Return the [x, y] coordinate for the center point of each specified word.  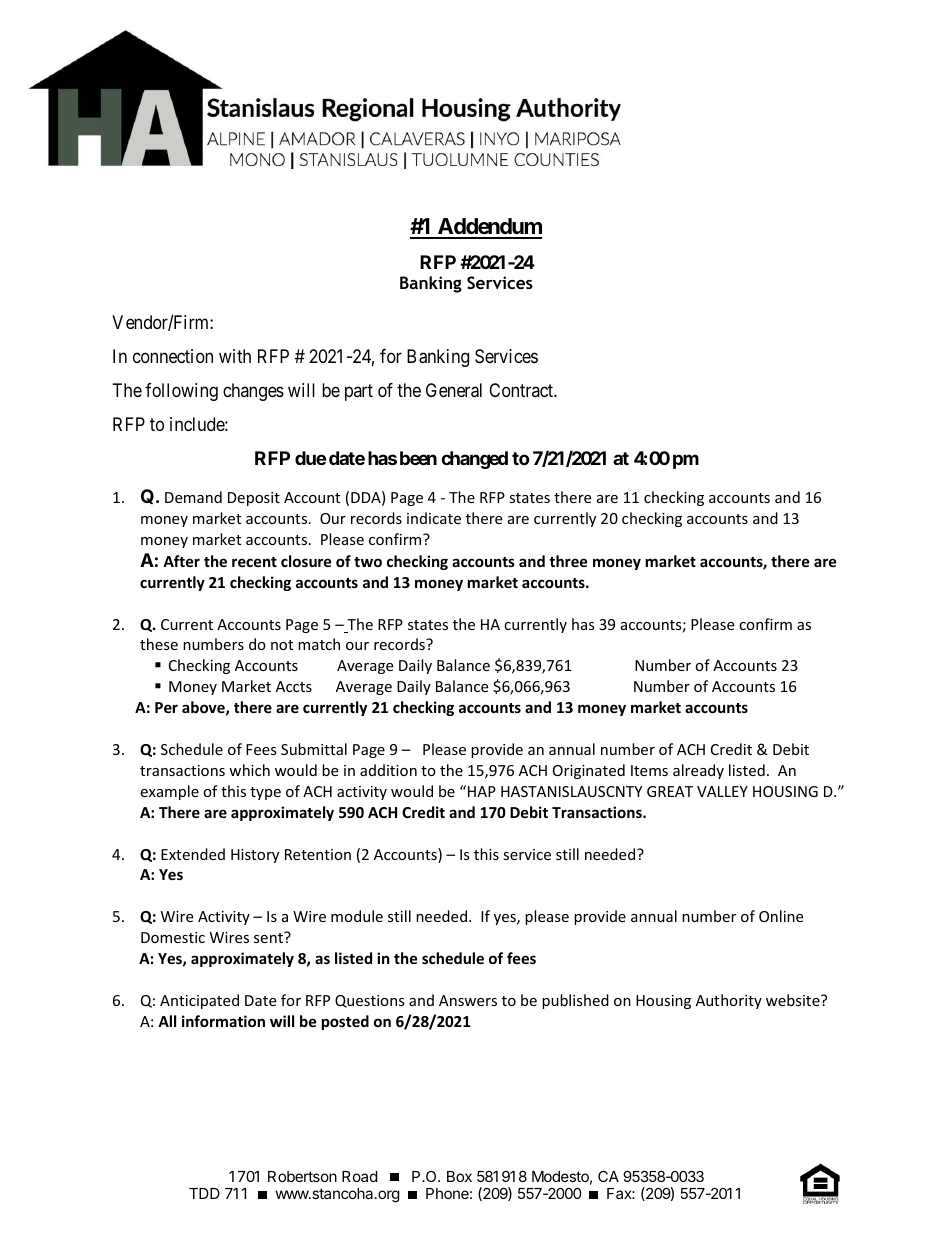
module [357, 916]
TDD [204, 1193]
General [454, 390]
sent [269, 937]
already [698, 771]
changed [474, 460]
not [282, 645]
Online [781, 916]
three [568, 561]
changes [253, 392]
